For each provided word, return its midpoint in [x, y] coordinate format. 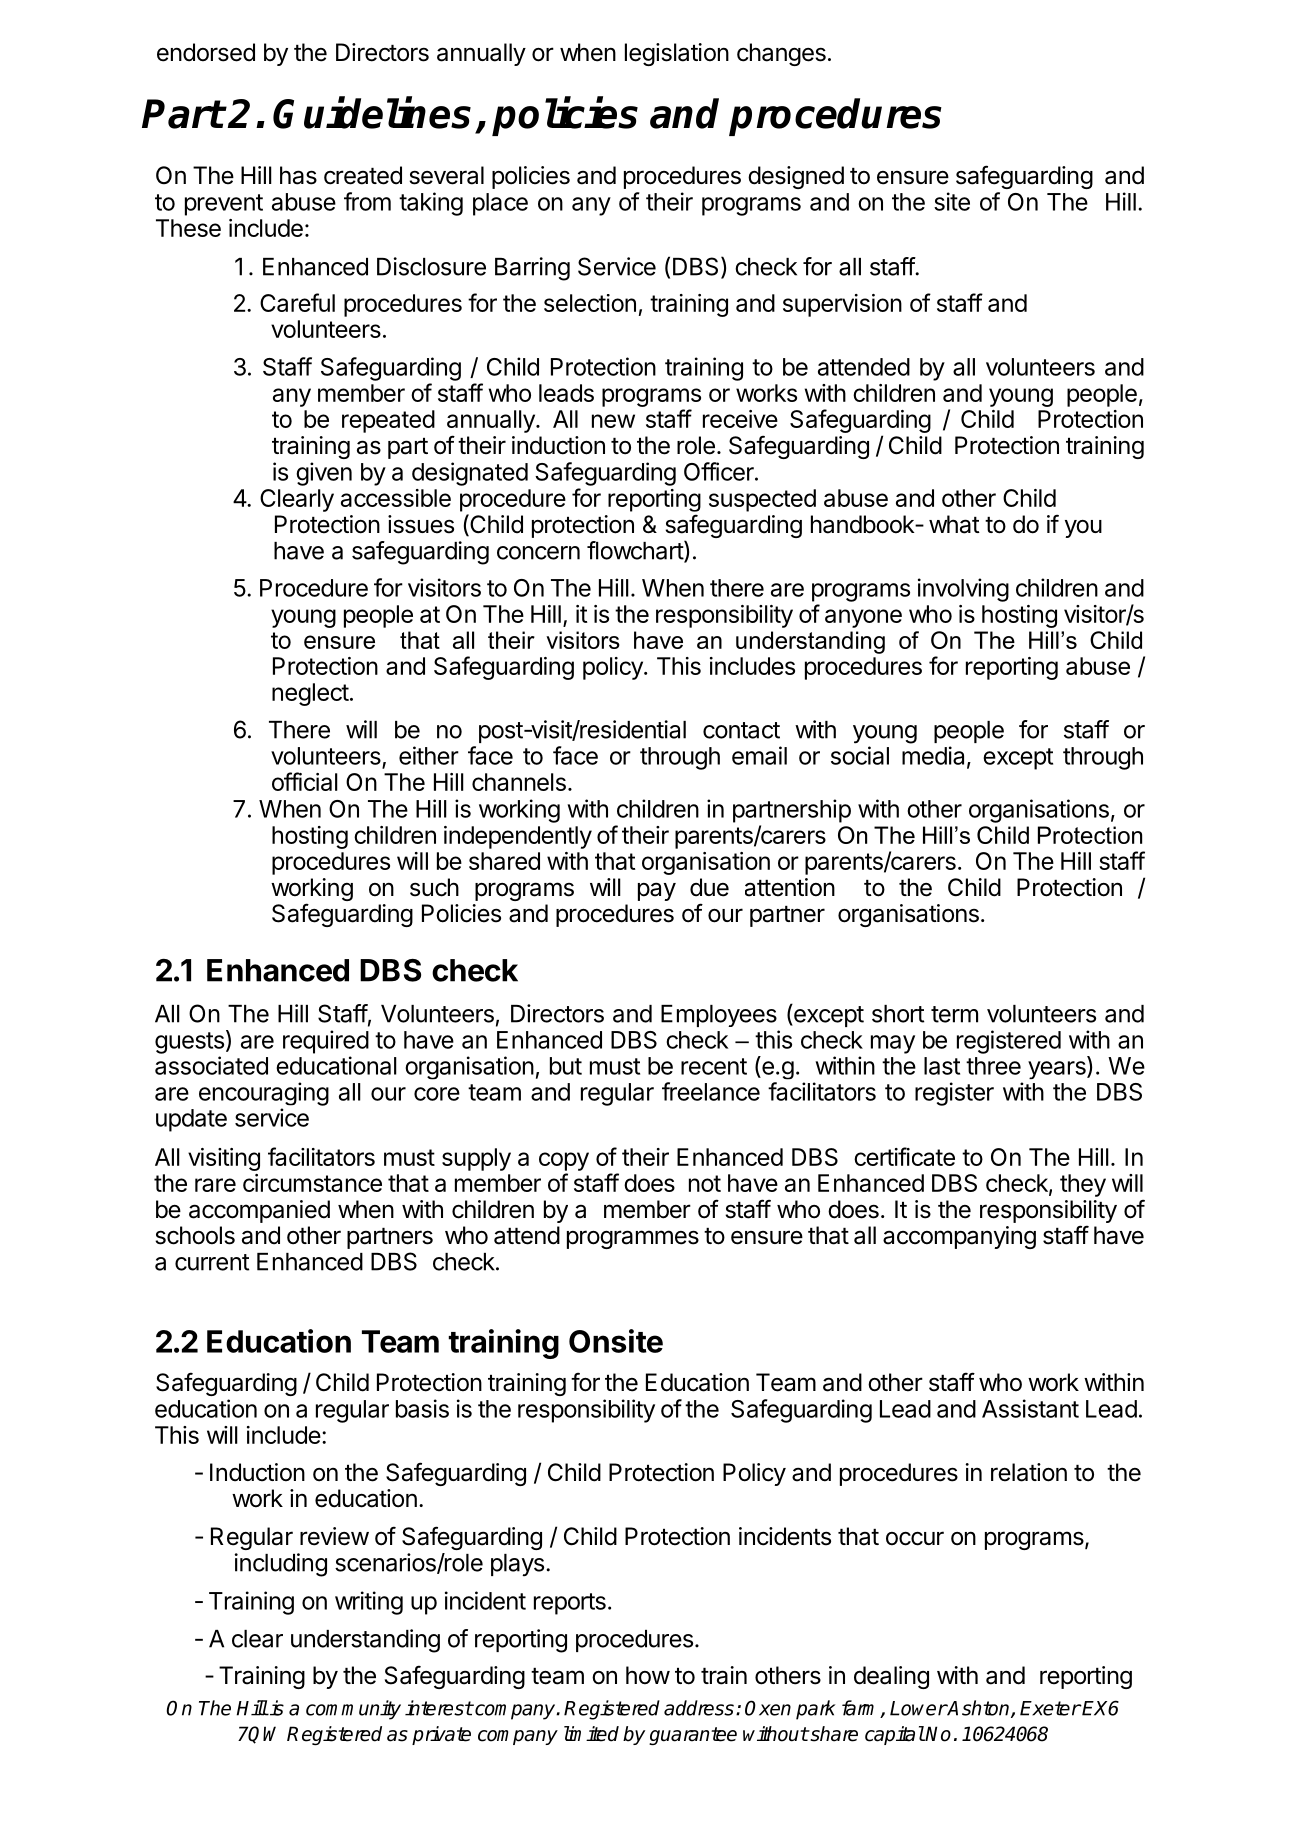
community [353, 1710]
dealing [891, 1677]
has [298, 175]
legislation [677, 54]
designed [796, 177]
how [648, 1675]
